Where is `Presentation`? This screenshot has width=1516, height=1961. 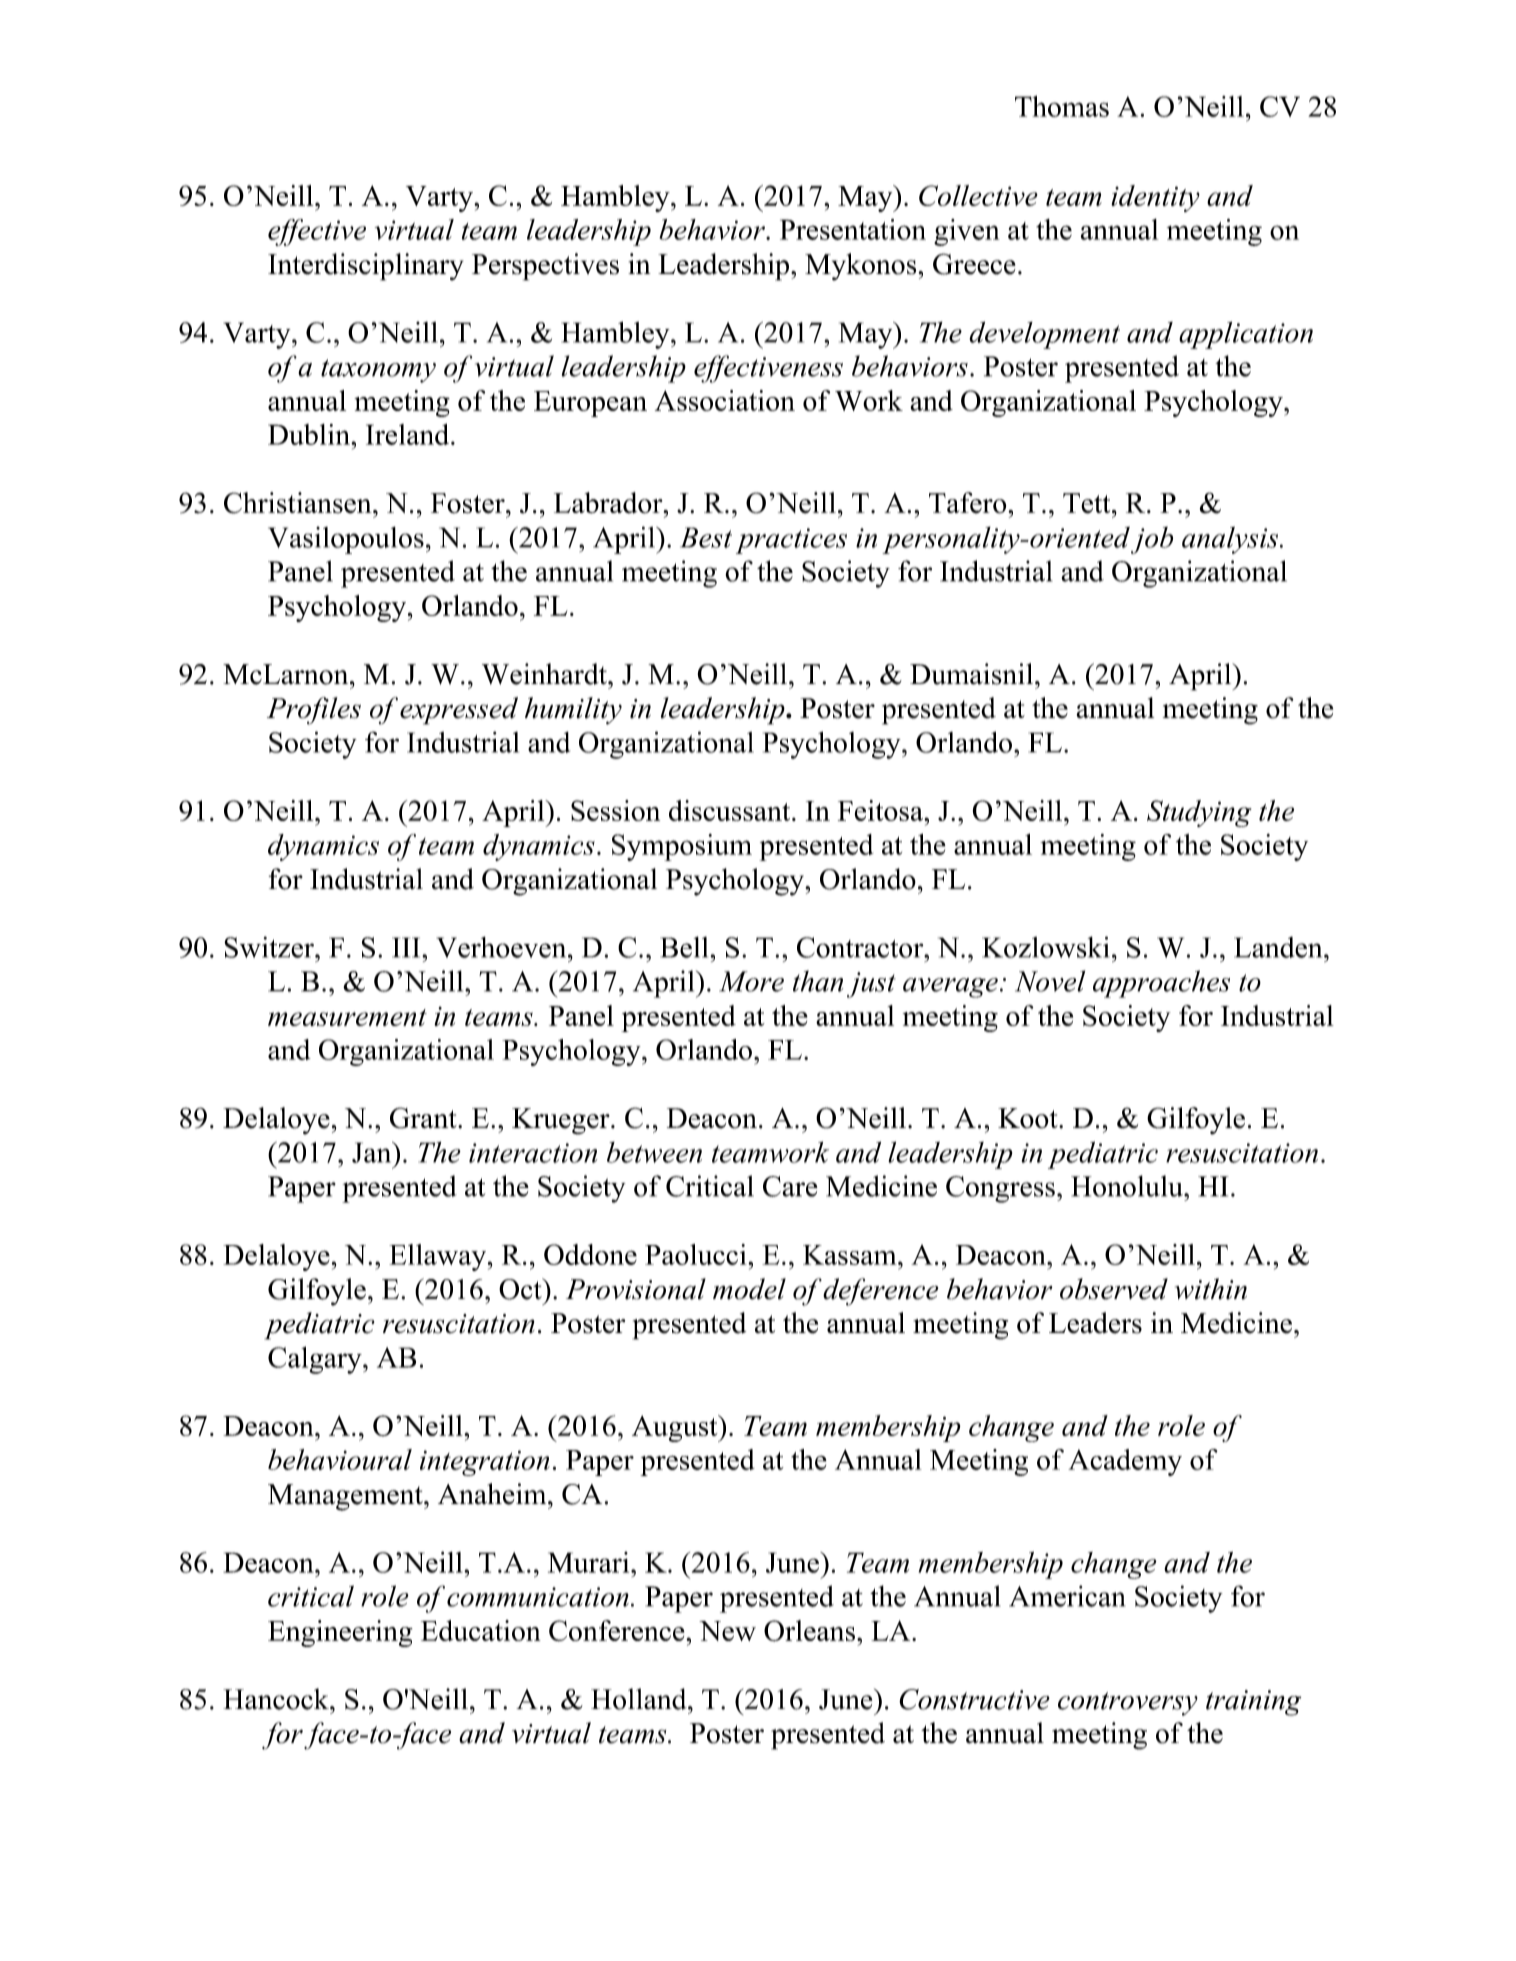
Presentation is located at coordinates (853, 229).
